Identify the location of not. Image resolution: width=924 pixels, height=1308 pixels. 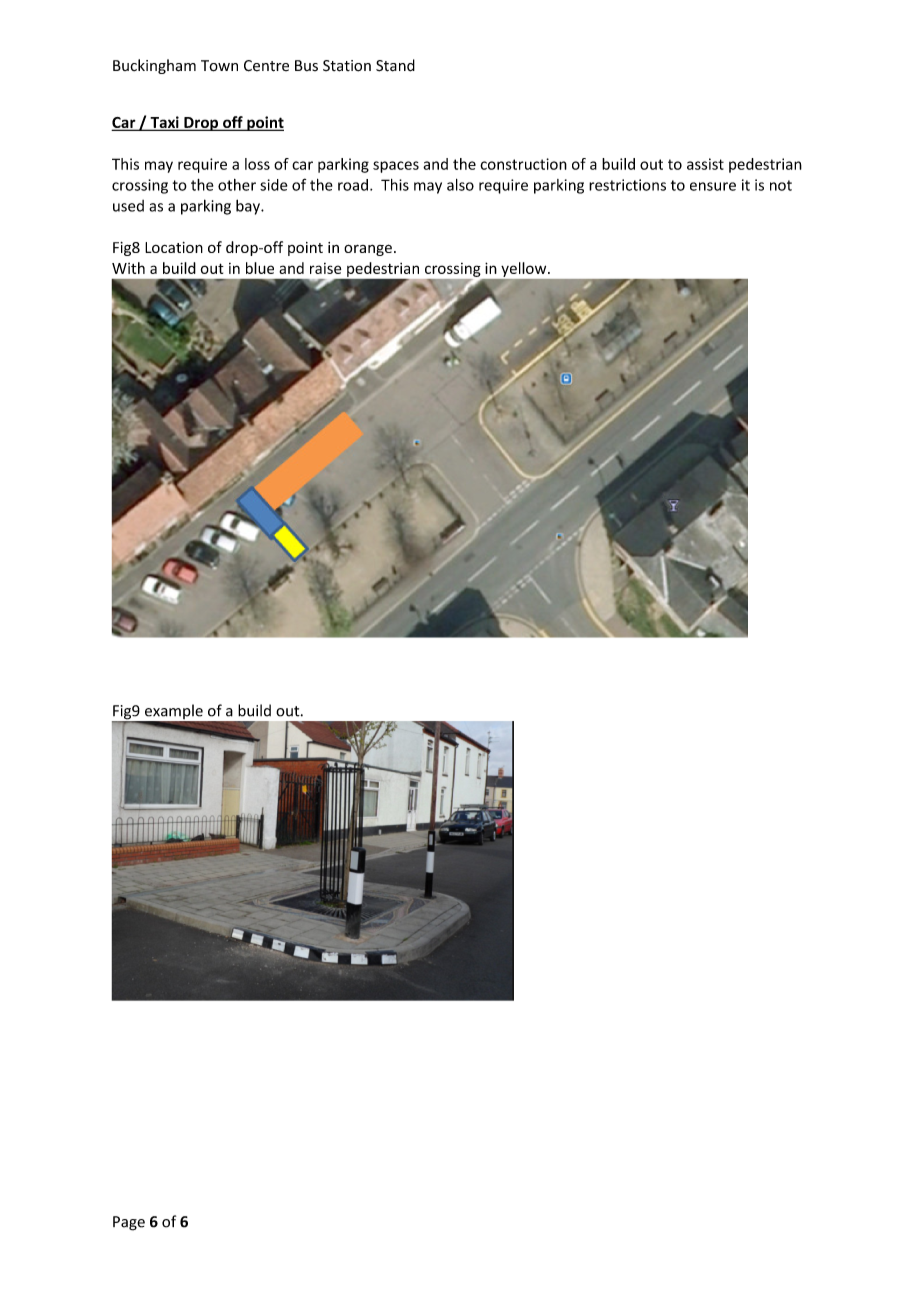
(781, 185).
